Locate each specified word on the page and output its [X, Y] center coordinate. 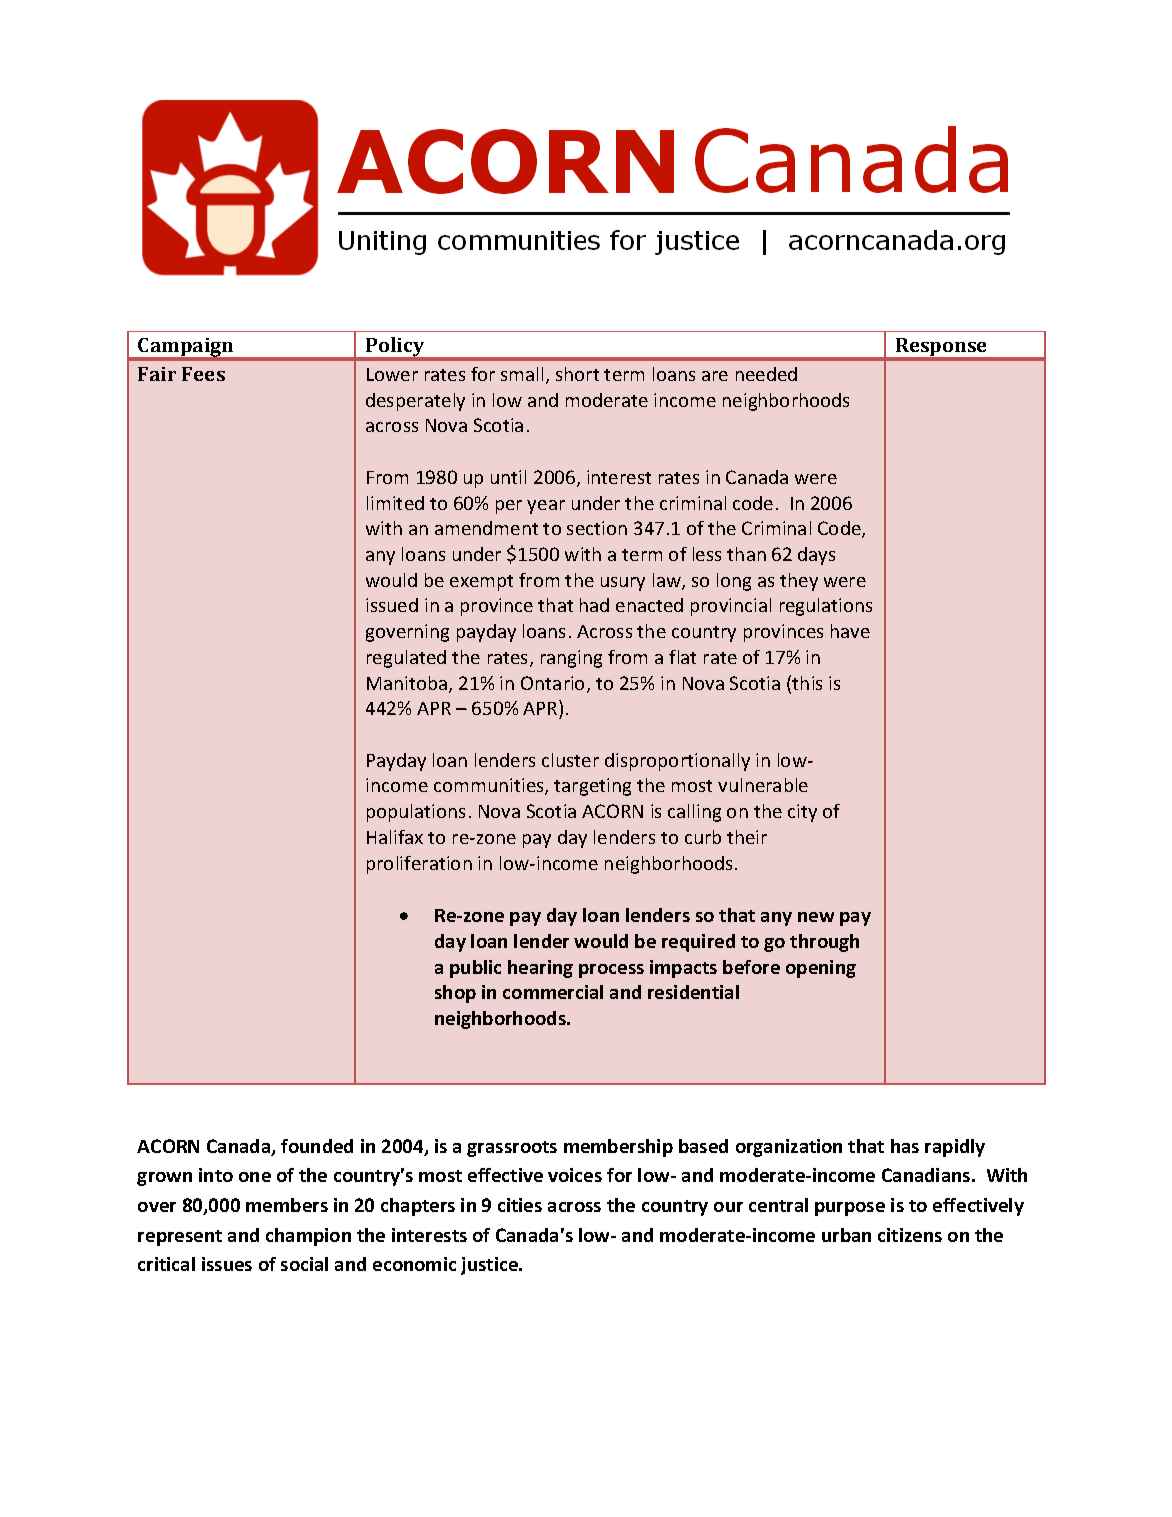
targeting [592, 787]
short [577, 374]
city [802, 813]
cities [520, 1205]
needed [766, 374]
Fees [203, 374]
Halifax [395, 837]
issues [227, 1264]
